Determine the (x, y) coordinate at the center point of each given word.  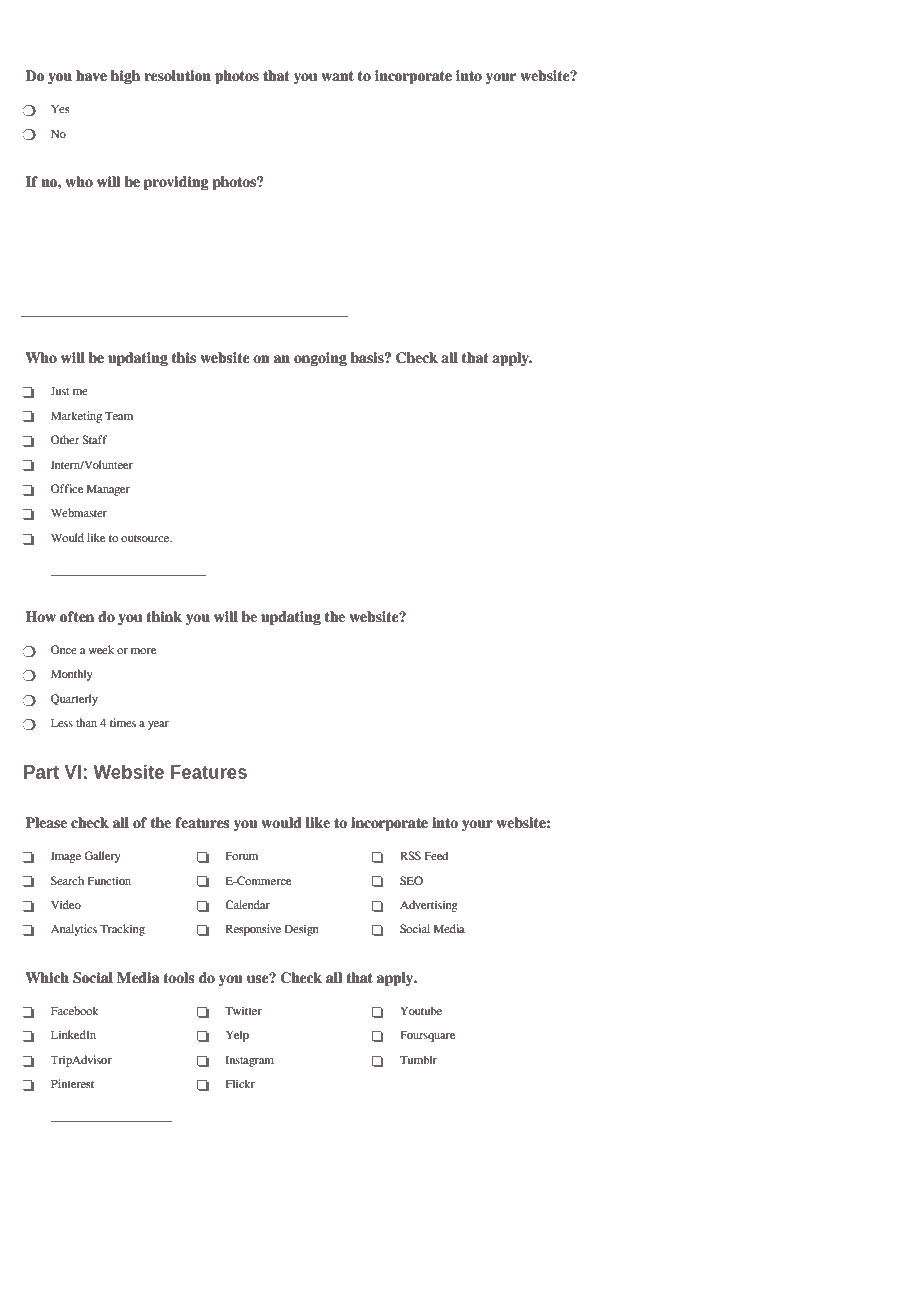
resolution (177, 76)
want (337, 76)
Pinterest (72, 1083)
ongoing (320, 359)
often (77, 617)
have (91, 76)
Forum (242, 856)
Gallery (102, 857)
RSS (410, 855)
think (164, 617)
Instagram (250, 1061)
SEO (411, 880)
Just (59, 391)
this (184, 358)
